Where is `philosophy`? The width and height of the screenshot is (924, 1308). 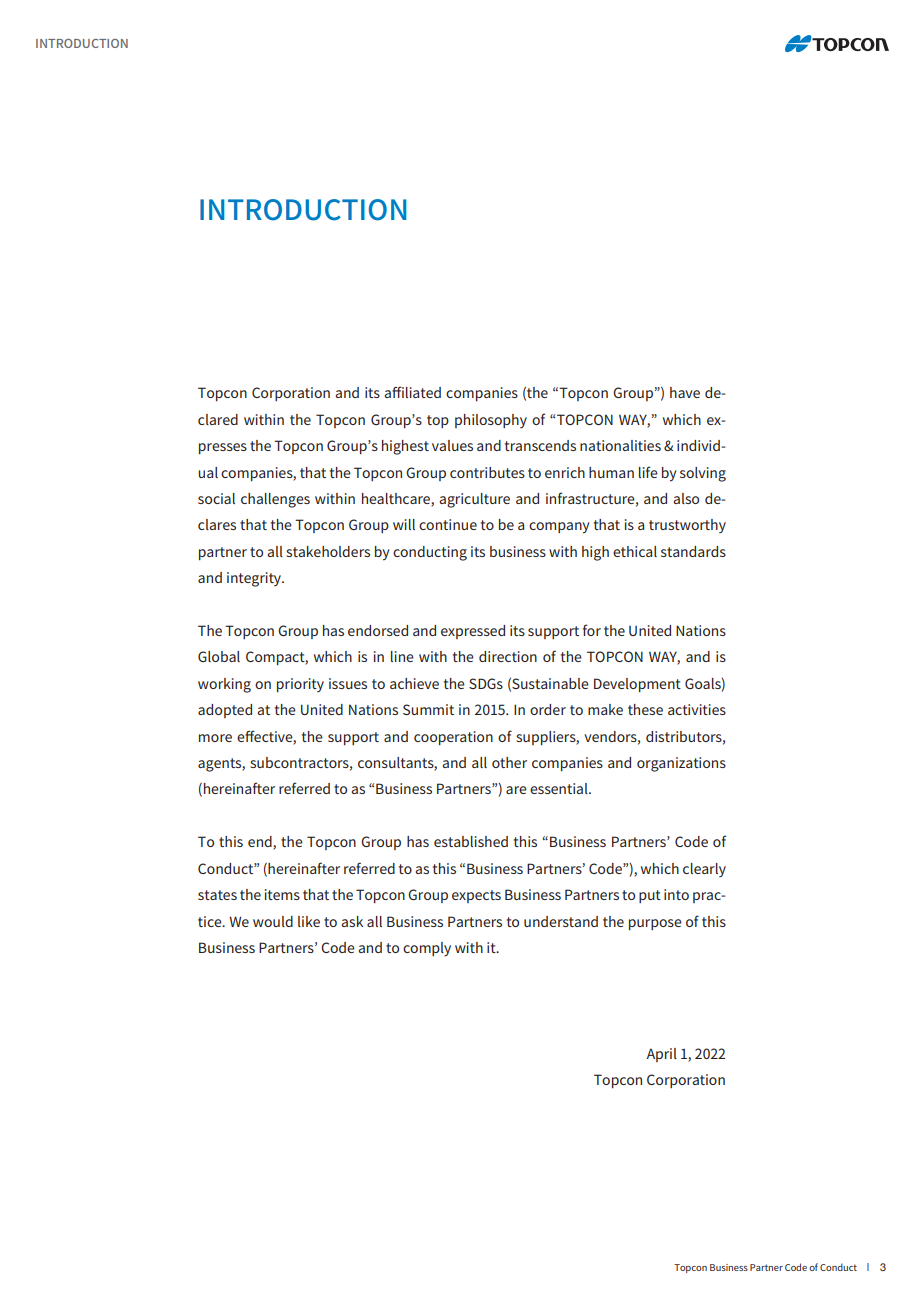
philosophy is located at coordinates (491, 421).
